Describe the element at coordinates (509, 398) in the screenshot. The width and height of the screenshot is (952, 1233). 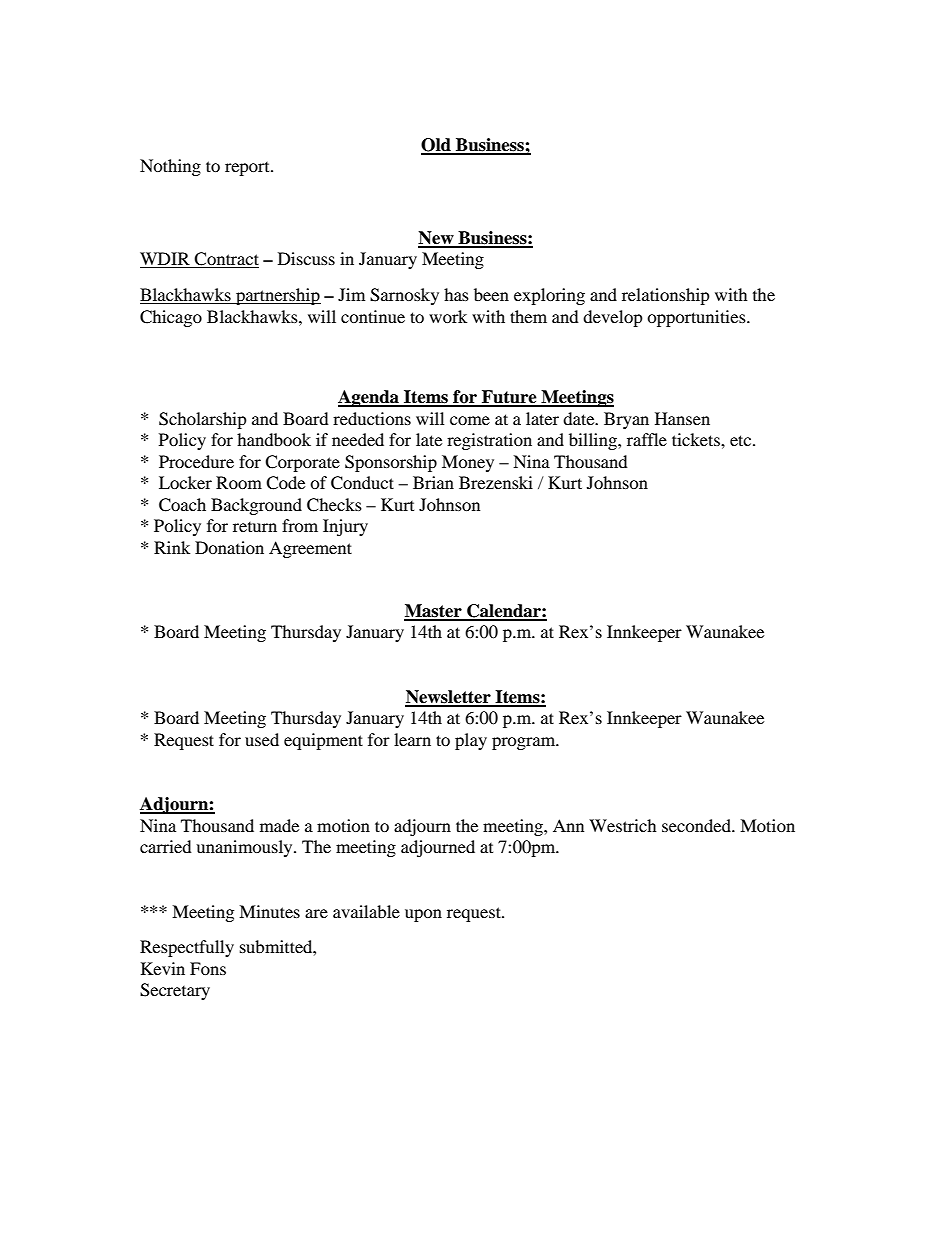
I see `Future` at that location.
